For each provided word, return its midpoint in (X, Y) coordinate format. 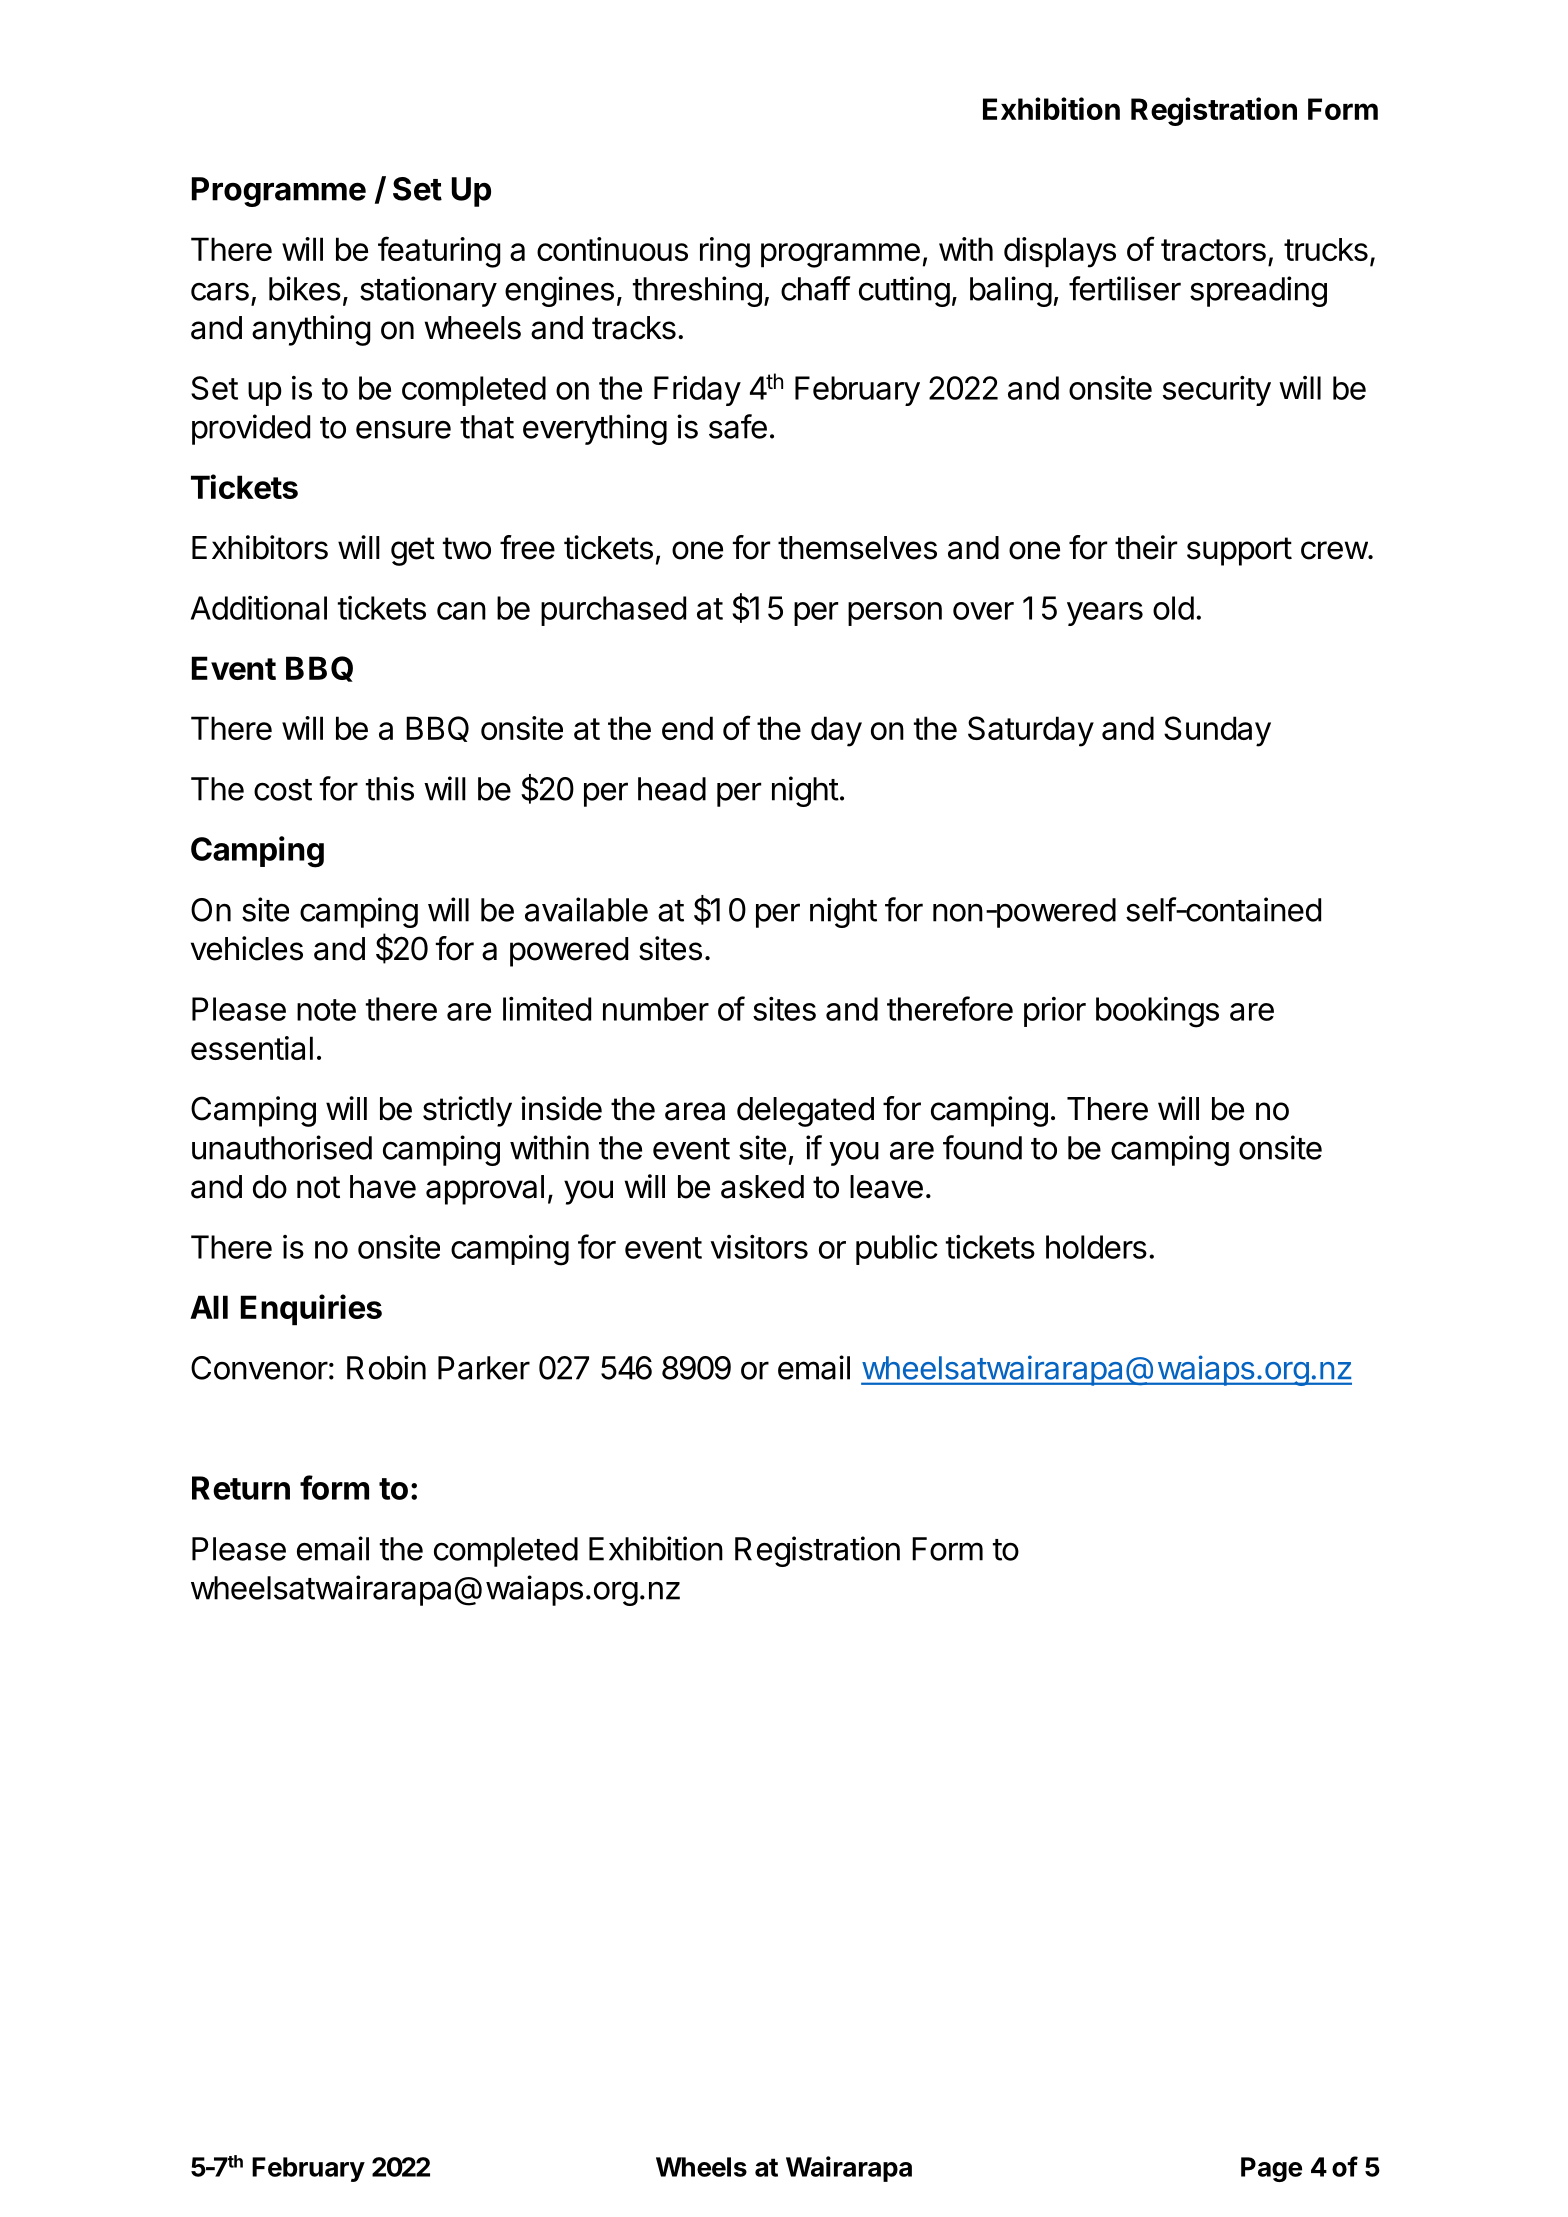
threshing (697, 291)
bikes (305, 288)
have (383, 1187)
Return (241, 1488)
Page (1271, 2169)
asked (762, 1187)
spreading (1258, 291)
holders (1096, 1247)
